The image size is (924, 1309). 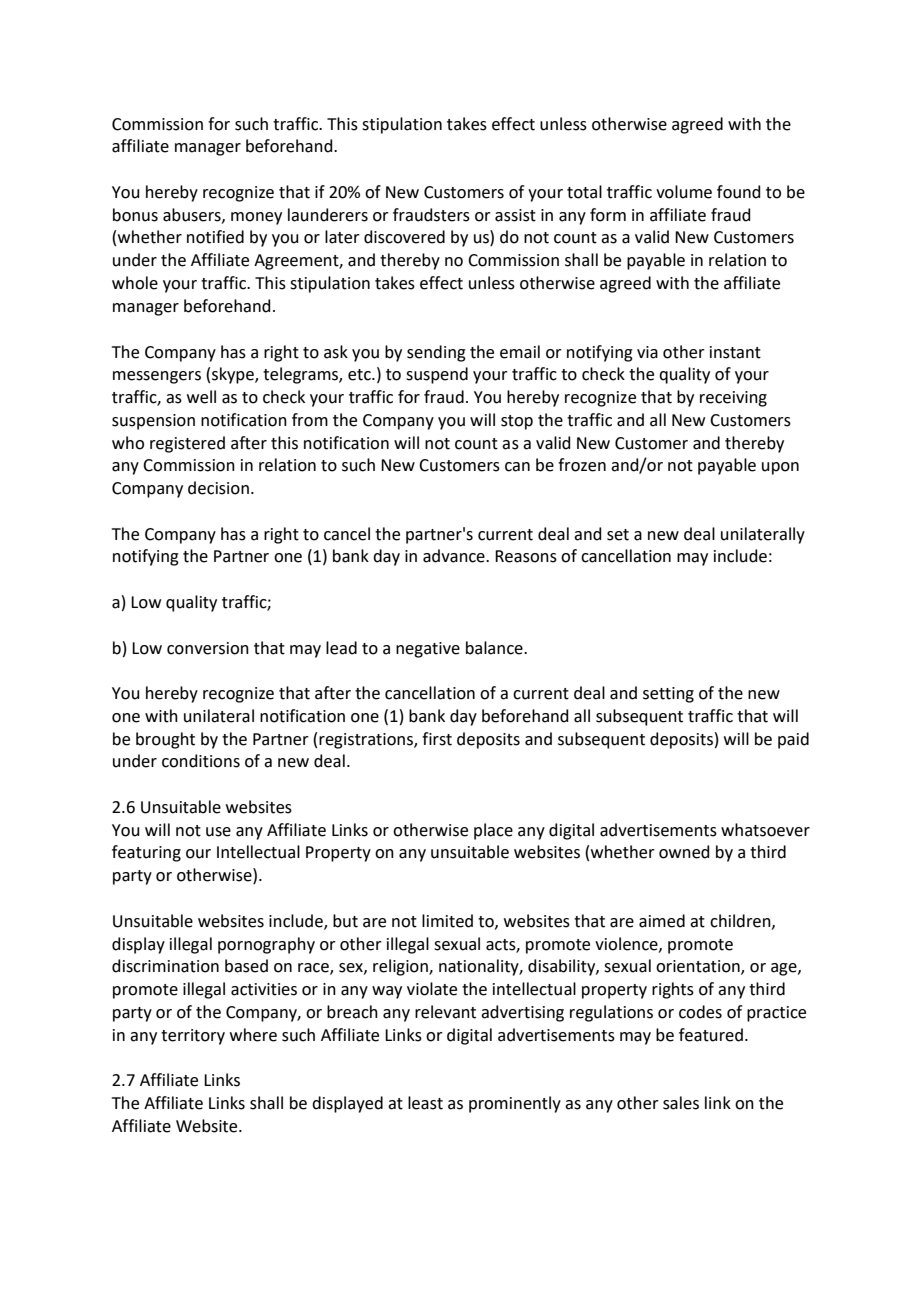 I want to click on stop, so click(x=517, y=422).
